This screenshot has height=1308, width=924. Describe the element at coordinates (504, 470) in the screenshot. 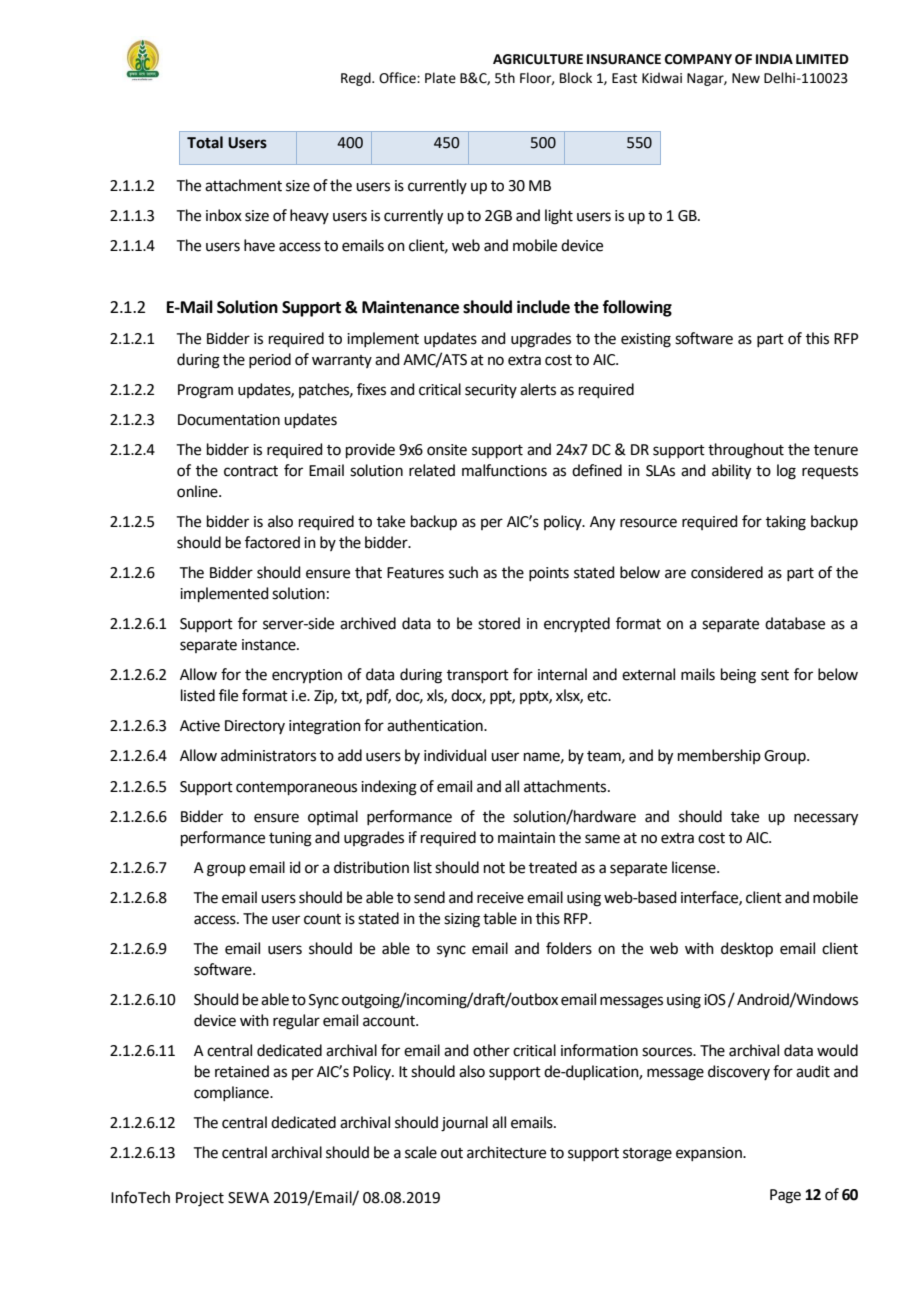

I see `malfunctions` at that location.
